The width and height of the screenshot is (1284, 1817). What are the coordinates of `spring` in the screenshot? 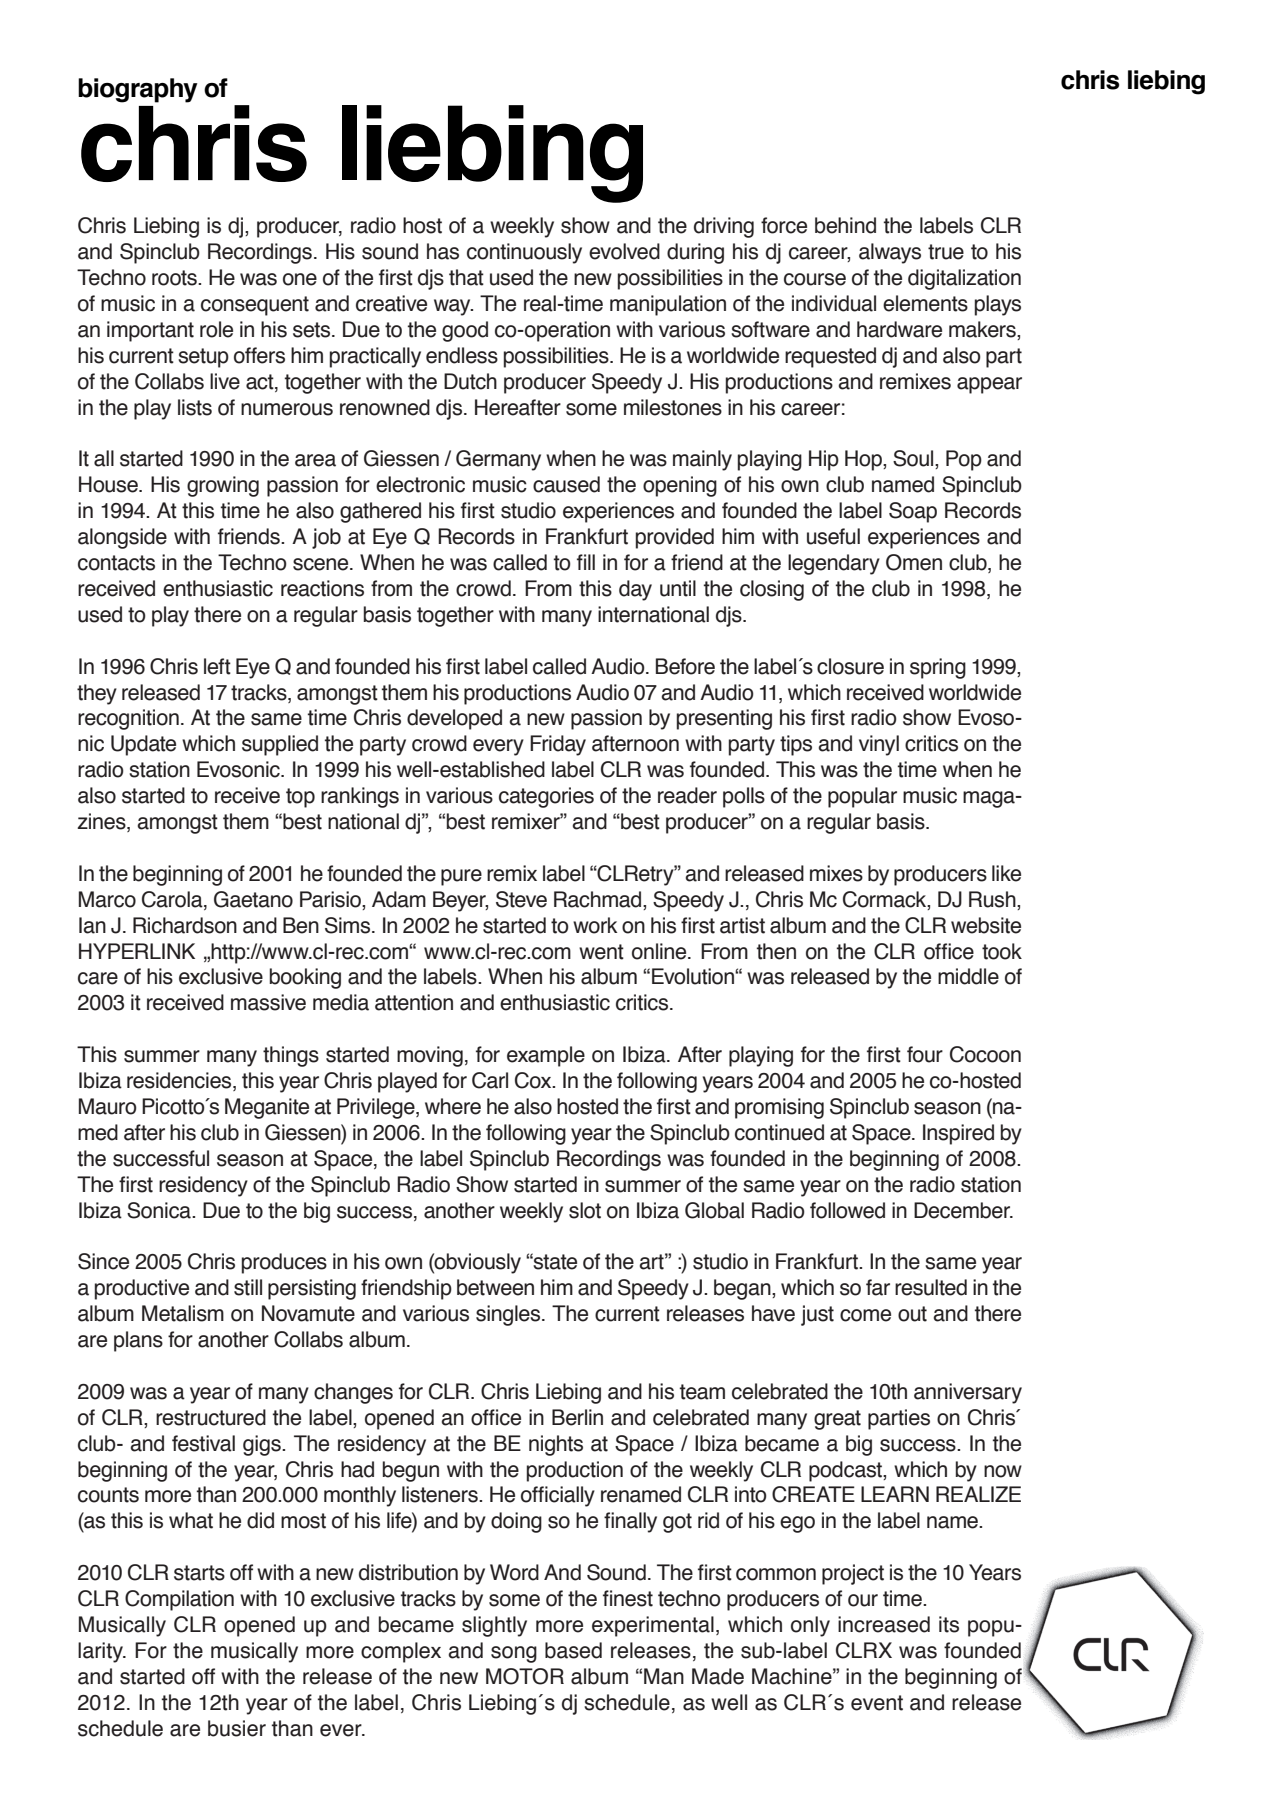 It's located at (938, 668).
